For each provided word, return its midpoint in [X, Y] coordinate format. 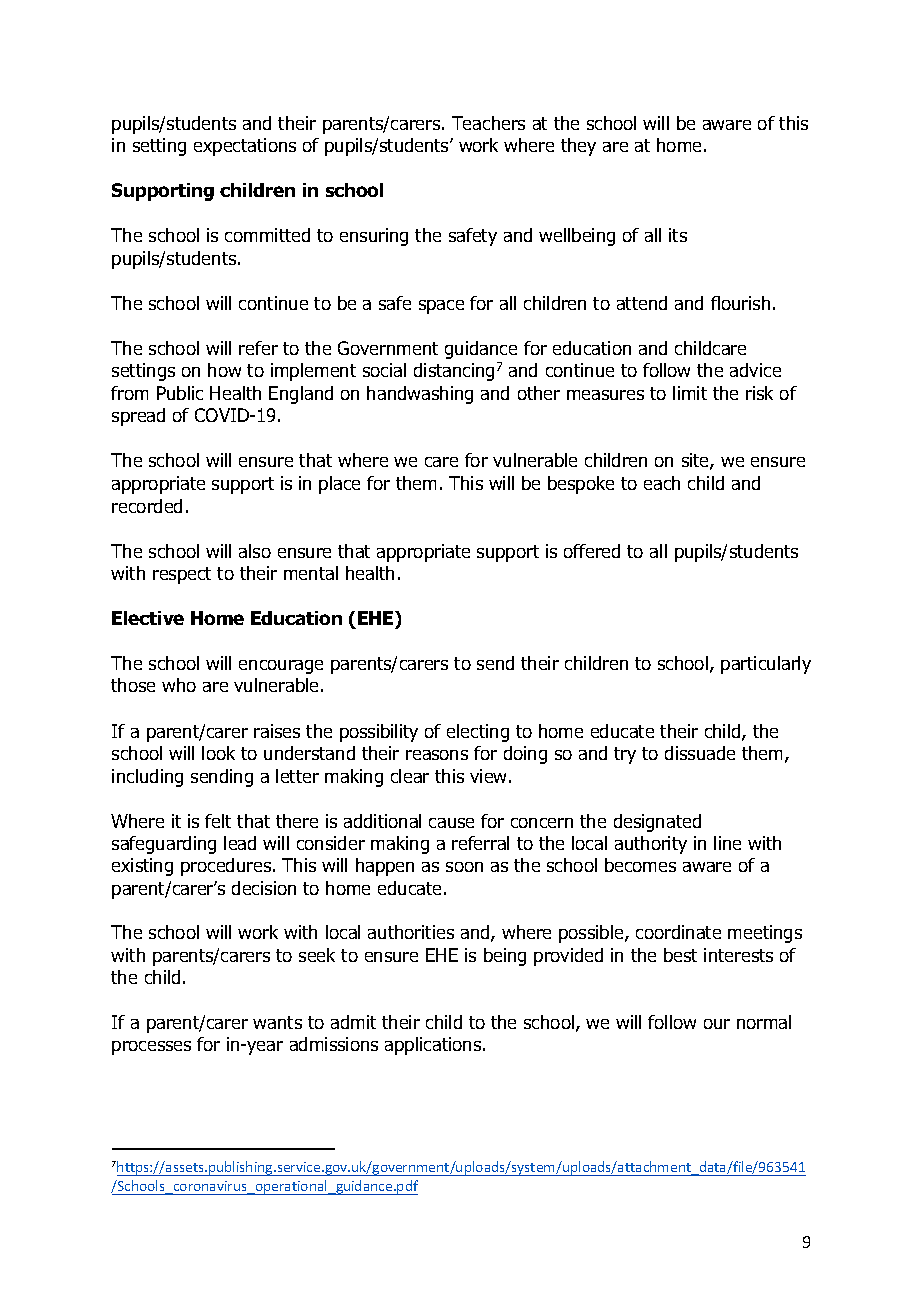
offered [592, 551]
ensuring [374, 237]
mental [311, 573]
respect [182, 575]
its [678, 235]
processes [151, 1048]
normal [764, 1022]
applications [433, 1046]
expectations [245, 147]
